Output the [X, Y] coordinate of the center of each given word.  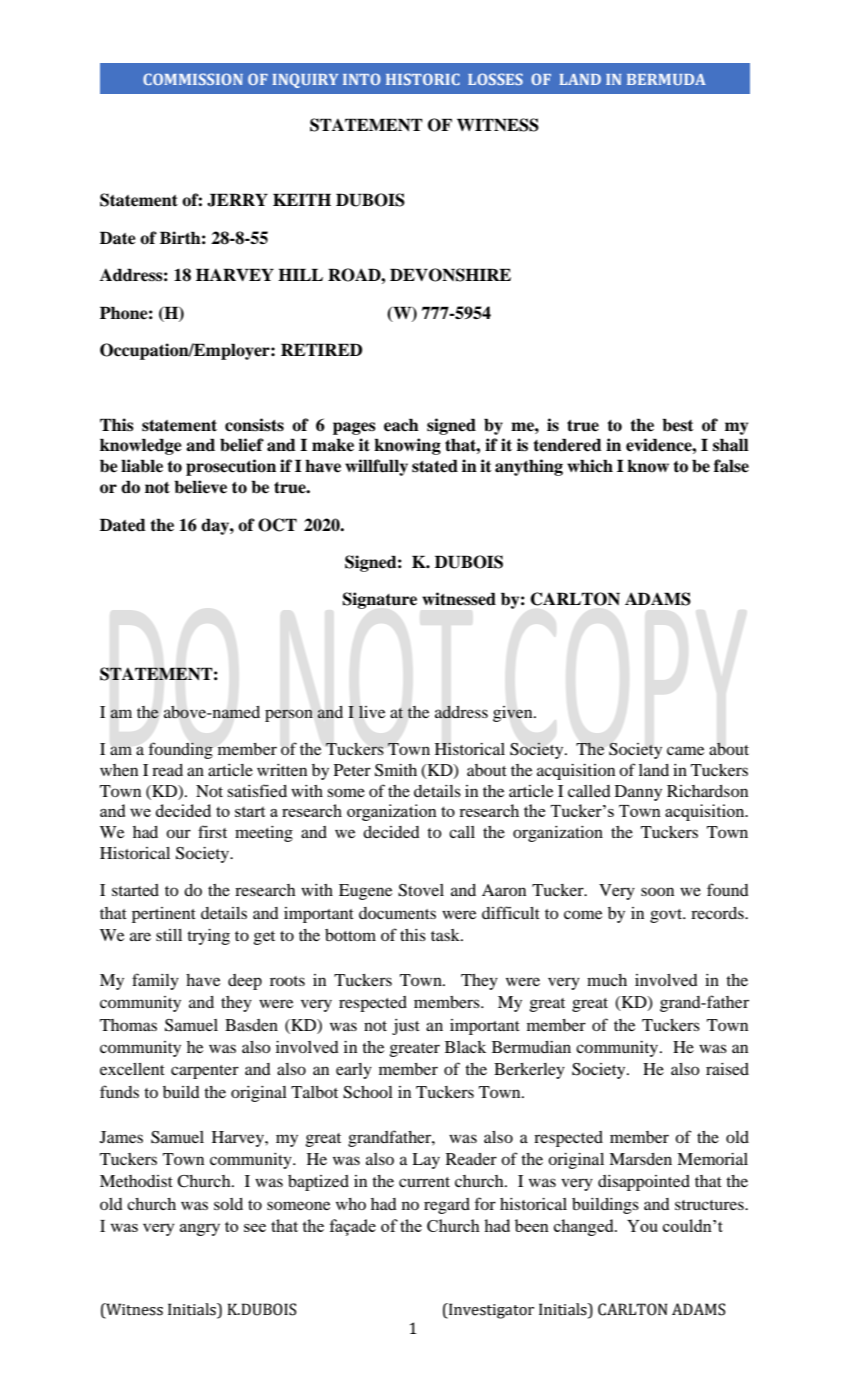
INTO [362, 79]
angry [200, 1230]
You [642, 1226]
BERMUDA [666, 79]
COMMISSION [193, 79]
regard [447, 1206]
